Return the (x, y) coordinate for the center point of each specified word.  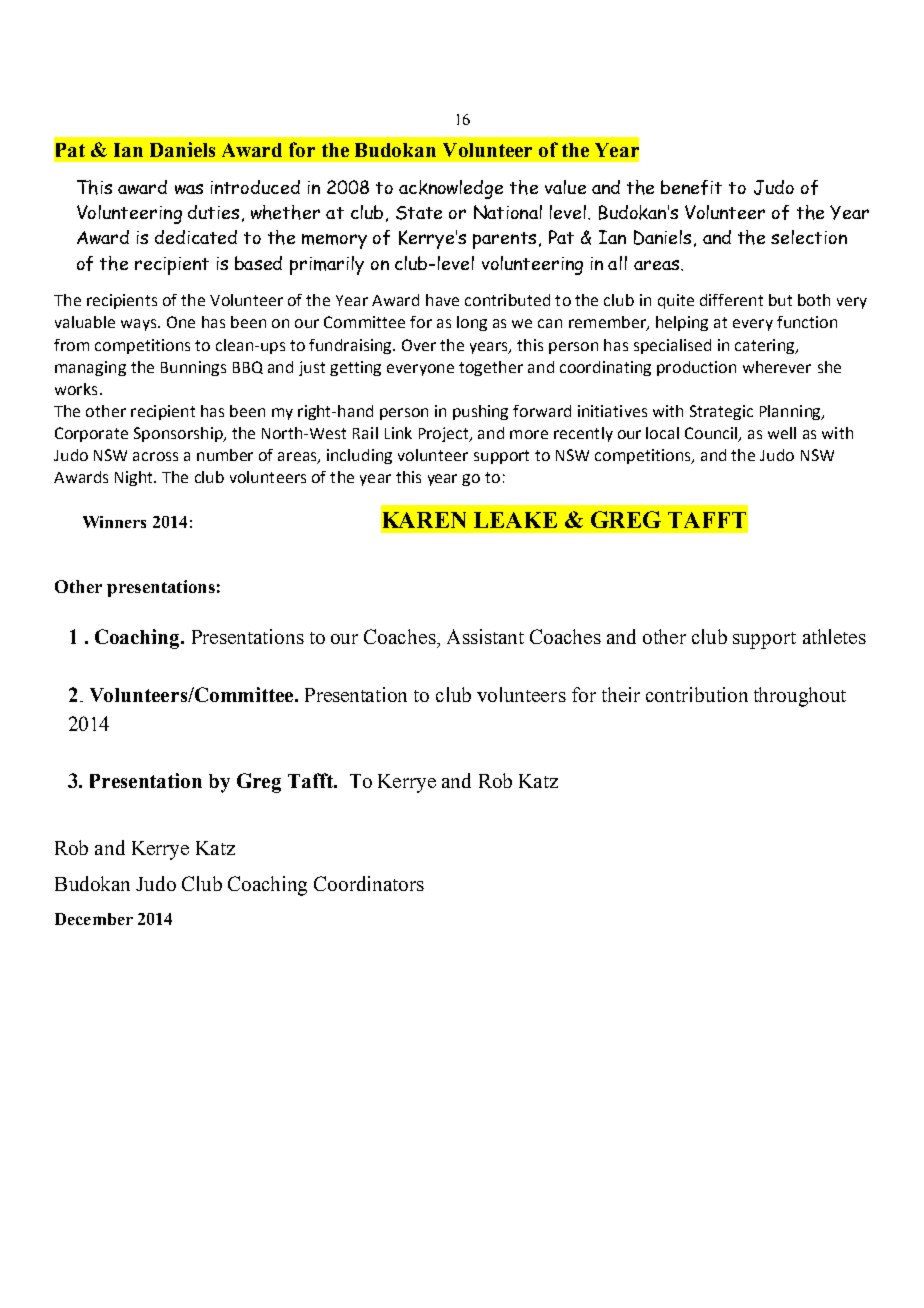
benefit (691, 187)
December (94, 919)
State (419, 213)
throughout (800, 697)
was (189, 189)
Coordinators (369, 883)
